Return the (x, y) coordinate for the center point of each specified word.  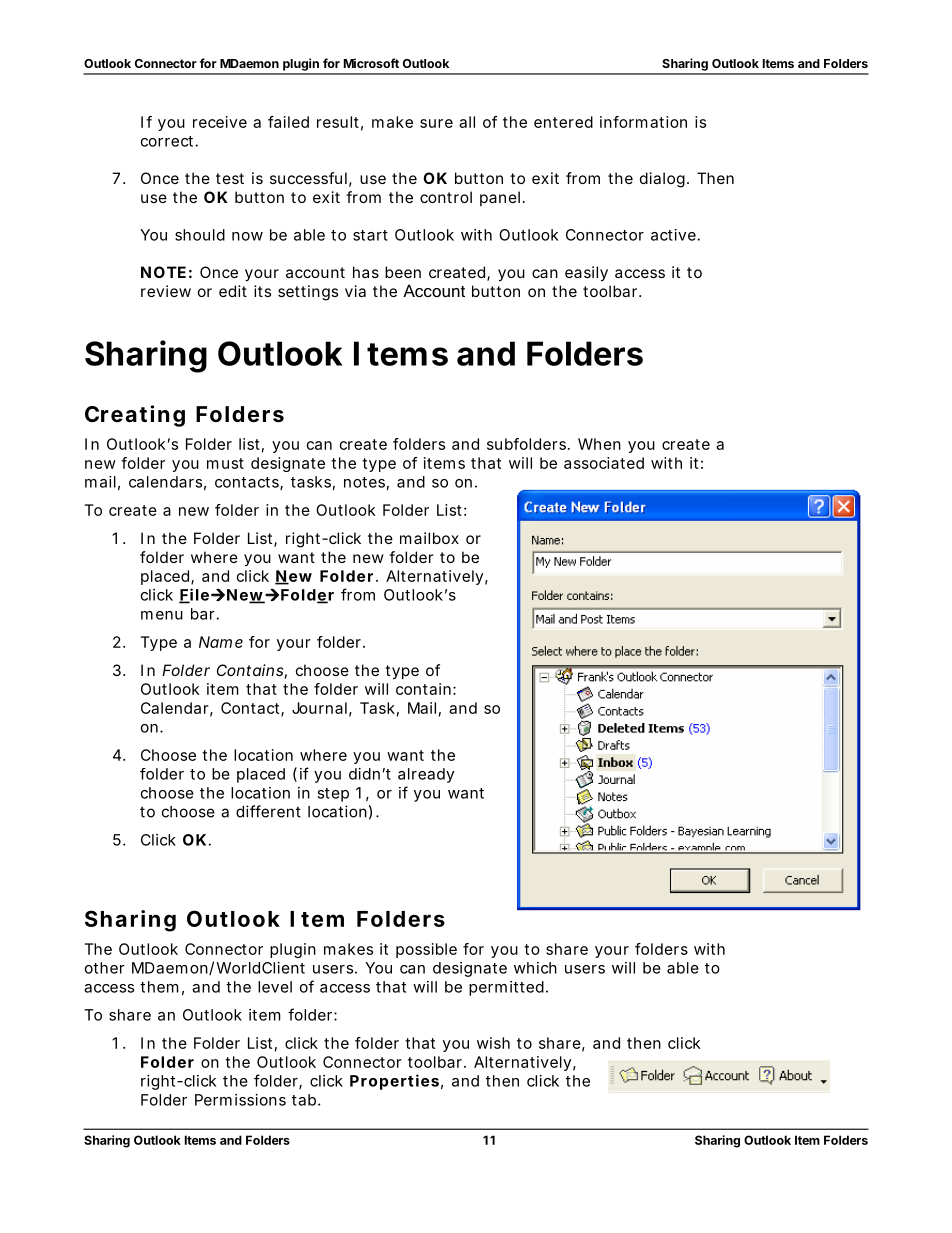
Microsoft (371, 63)
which (535, 968)
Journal (319, 708)
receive (220, 122)
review (166, 291)
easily (586, 274)
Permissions (240, 1100)
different (268, 811)
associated (604, 463)
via (355, 291)
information (643, 122)
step (333, 795)
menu (162, 615)
